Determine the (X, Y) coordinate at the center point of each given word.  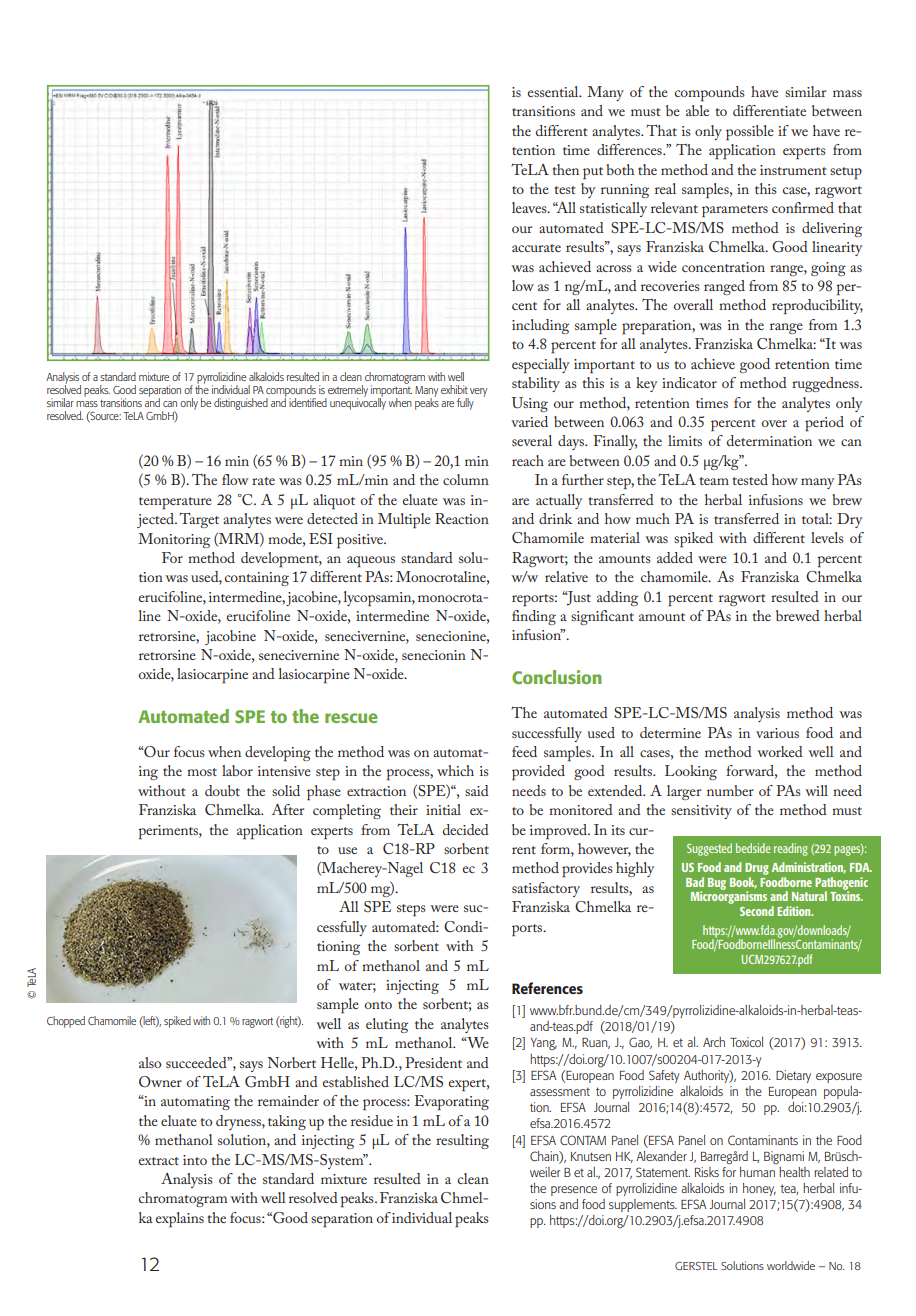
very (477, 393)
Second (757, 911)
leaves (530, 207)
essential (554, 91)
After (287, 809)
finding (534, 617)
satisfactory (546, 889)
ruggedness (826, 384)
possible (750, 133)
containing (257, 579)
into (195, 1160)
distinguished (241, 404)
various (777, 733)
